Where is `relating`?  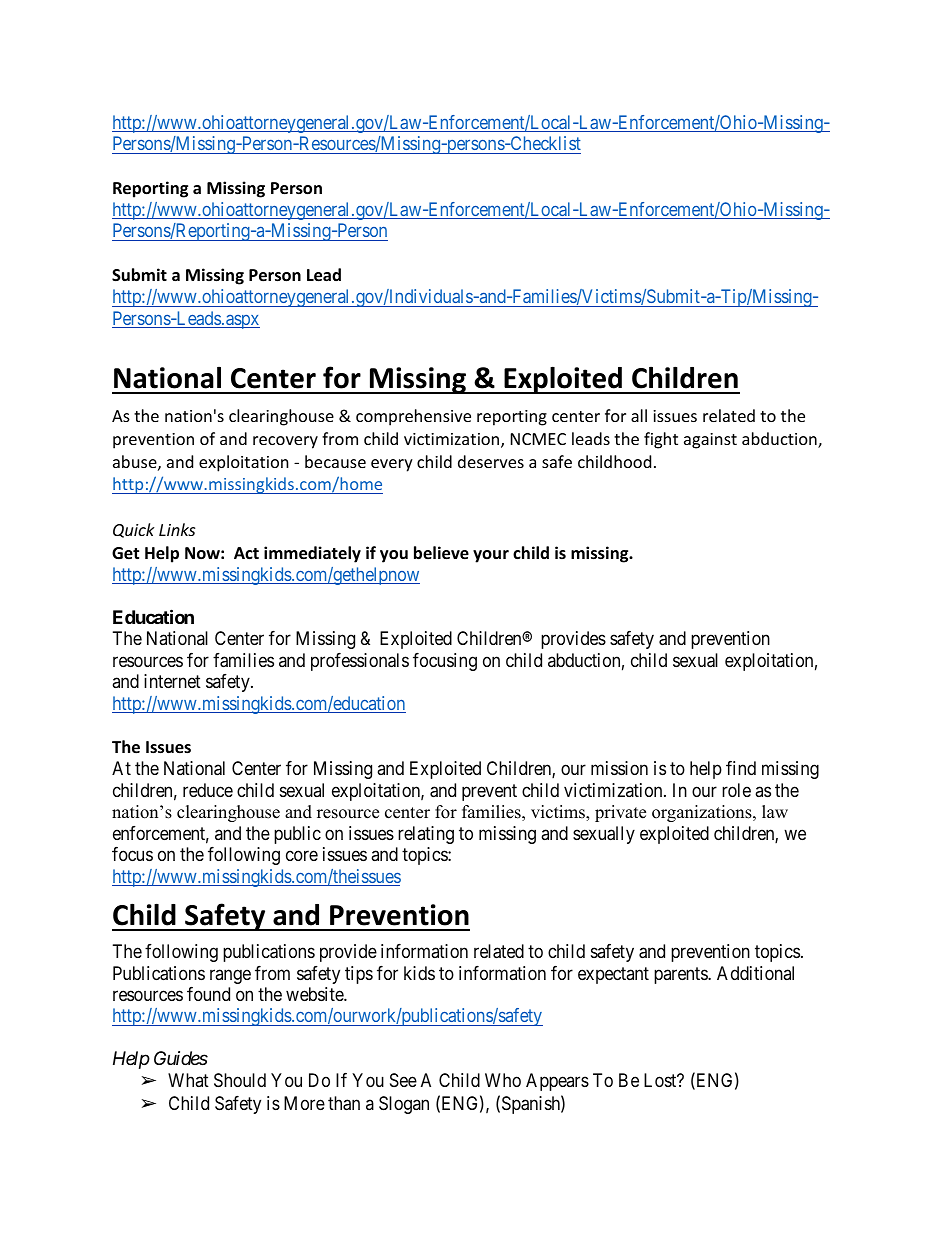
relating is located at coordinates (426, 835).
